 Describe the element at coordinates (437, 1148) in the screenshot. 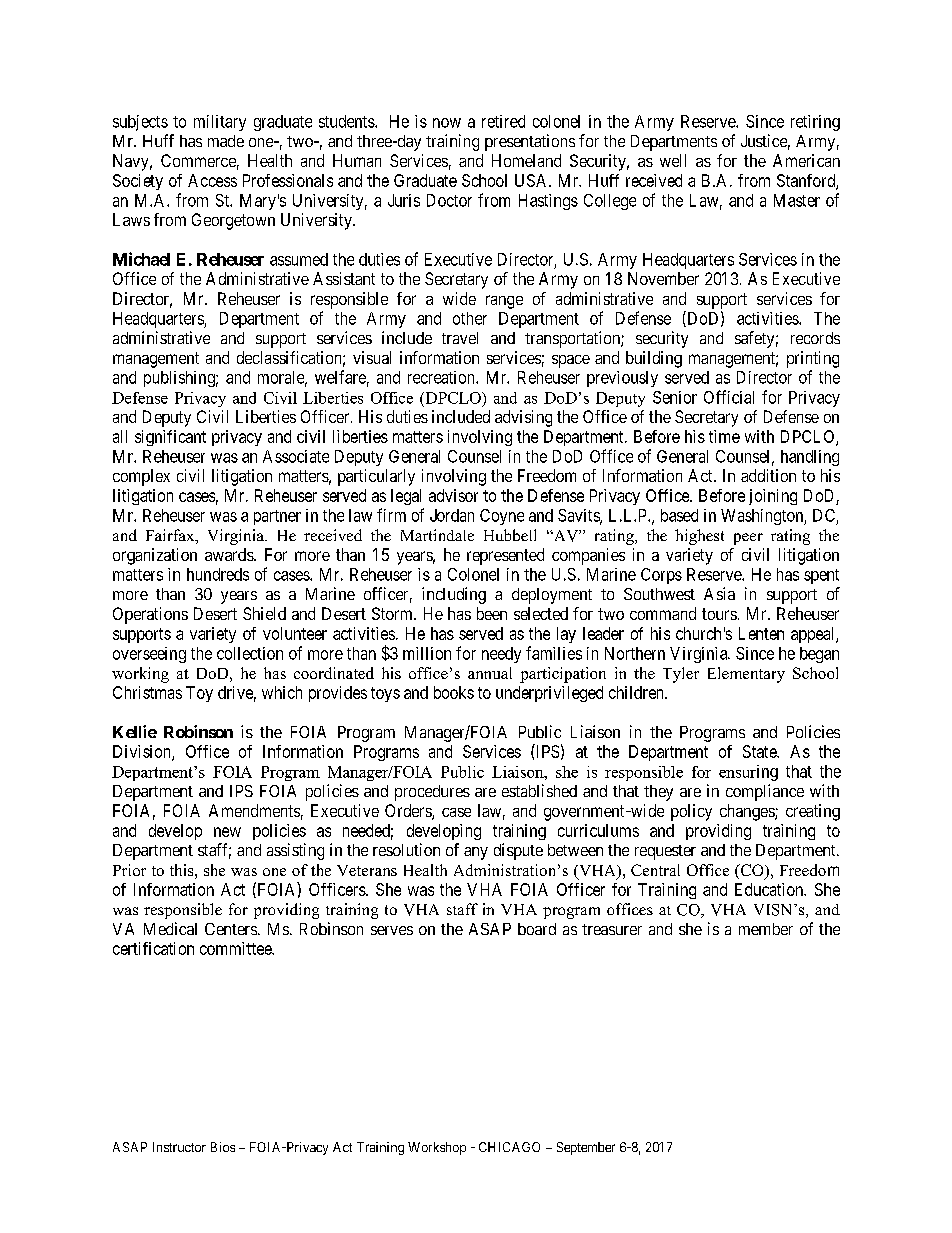

I see `Workshop` at that location.
